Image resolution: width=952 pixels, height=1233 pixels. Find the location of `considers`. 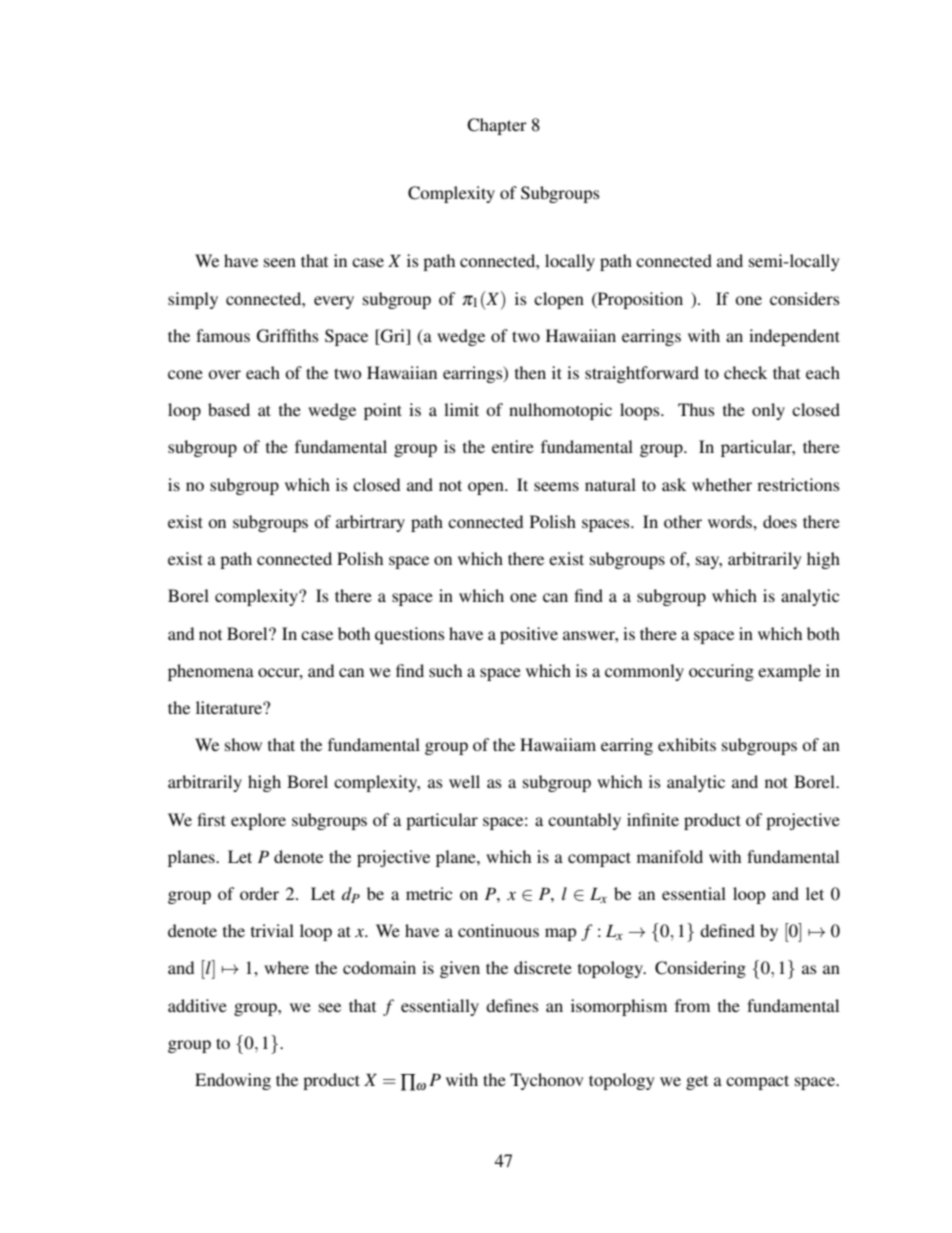

considers is located at coordinates (805, 298).
